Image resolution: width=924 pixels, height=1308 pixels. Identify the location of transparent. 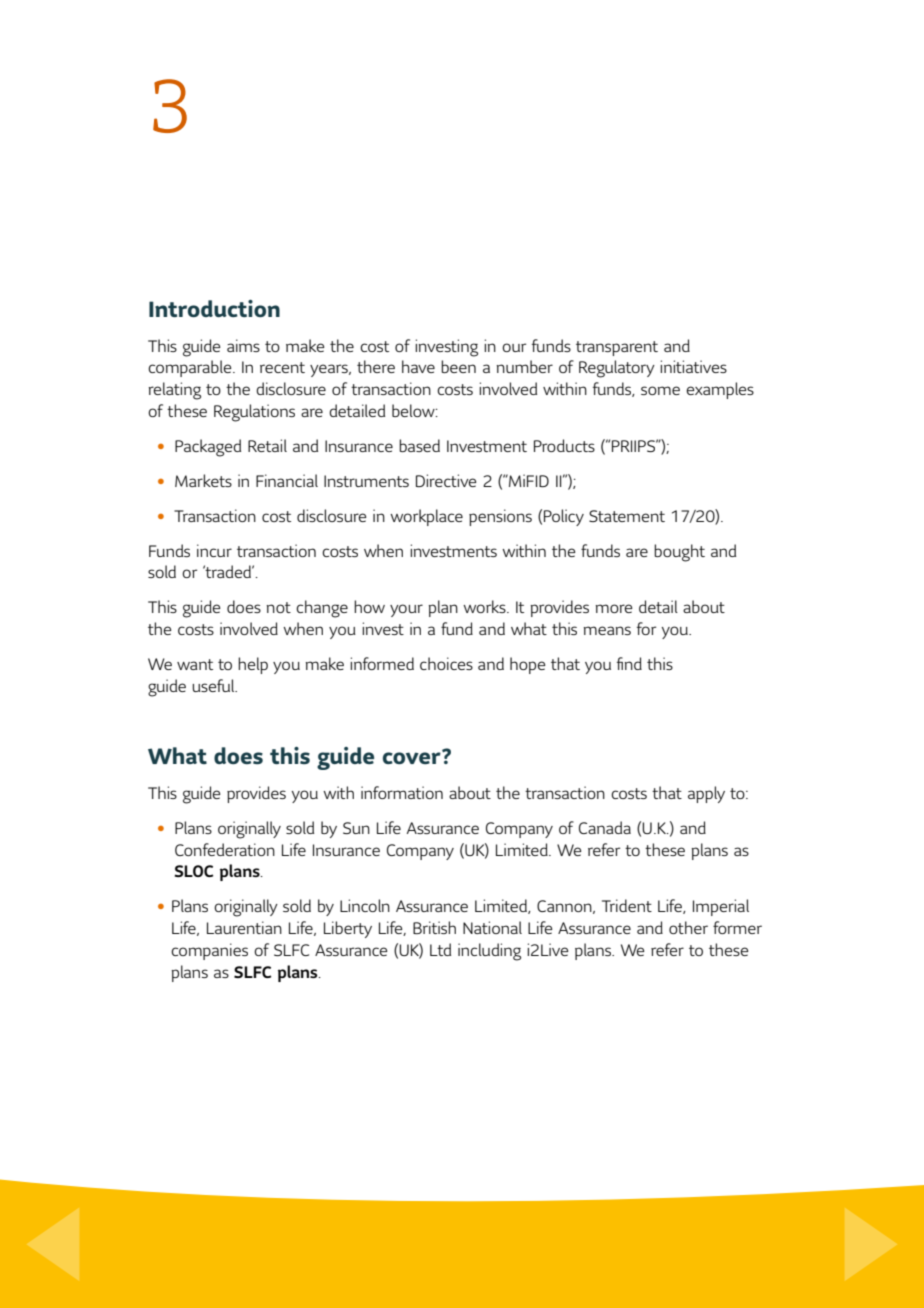
(617, 348).
